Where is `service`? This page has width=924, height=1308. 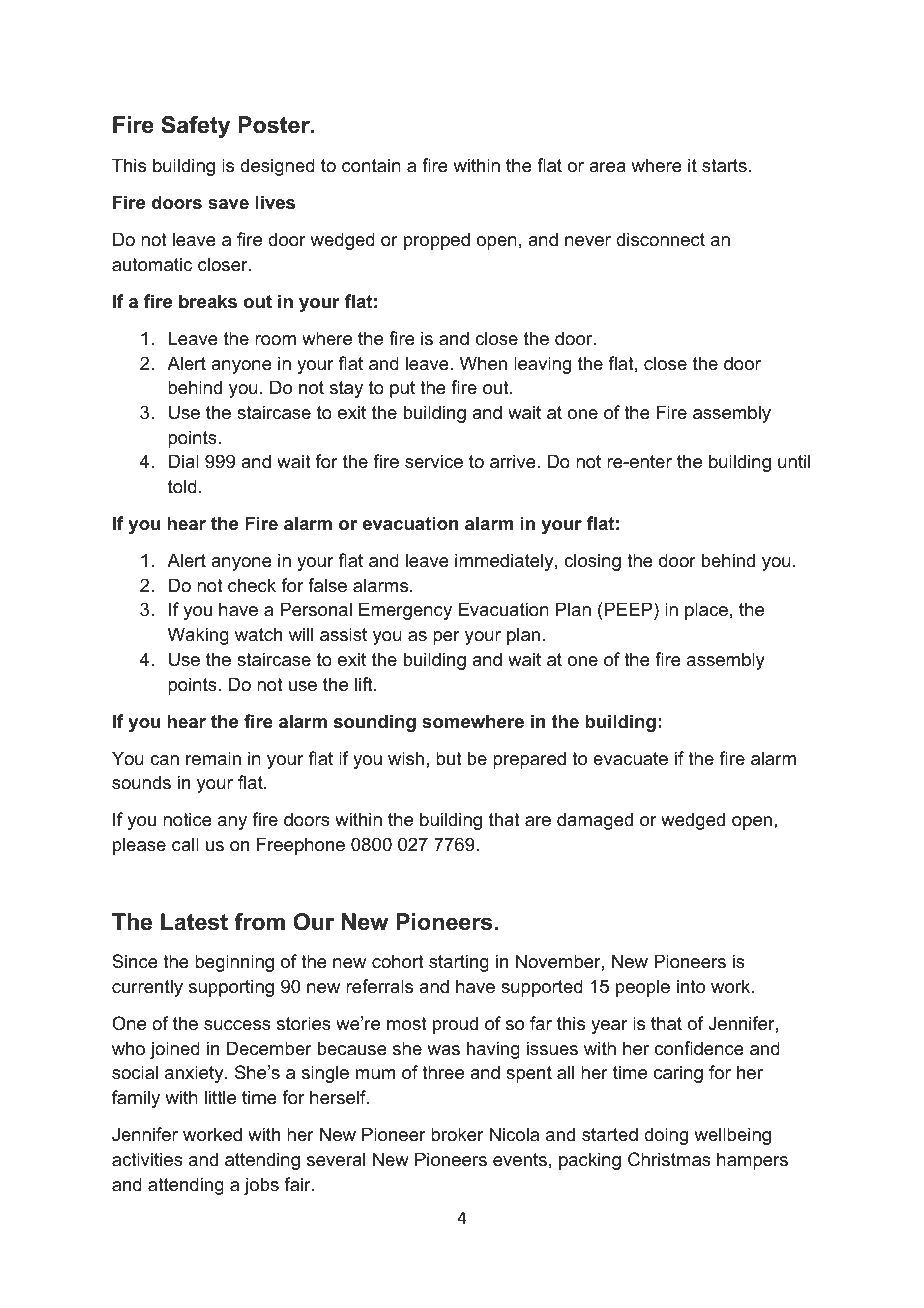 service is located at coordinates (434, 461).
